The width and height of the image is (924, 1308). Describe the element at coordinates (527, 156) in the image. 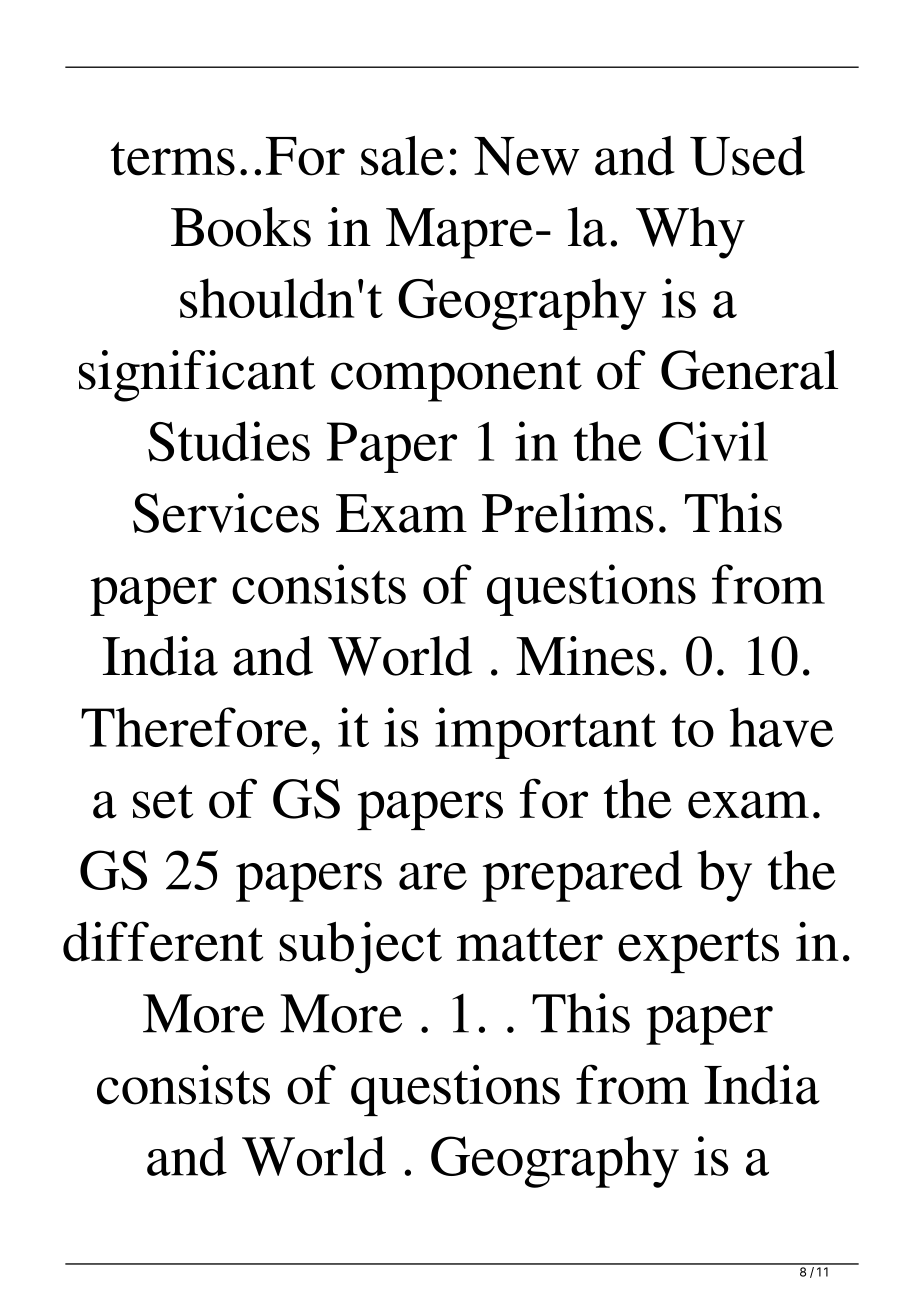

I see `New` at that location.
